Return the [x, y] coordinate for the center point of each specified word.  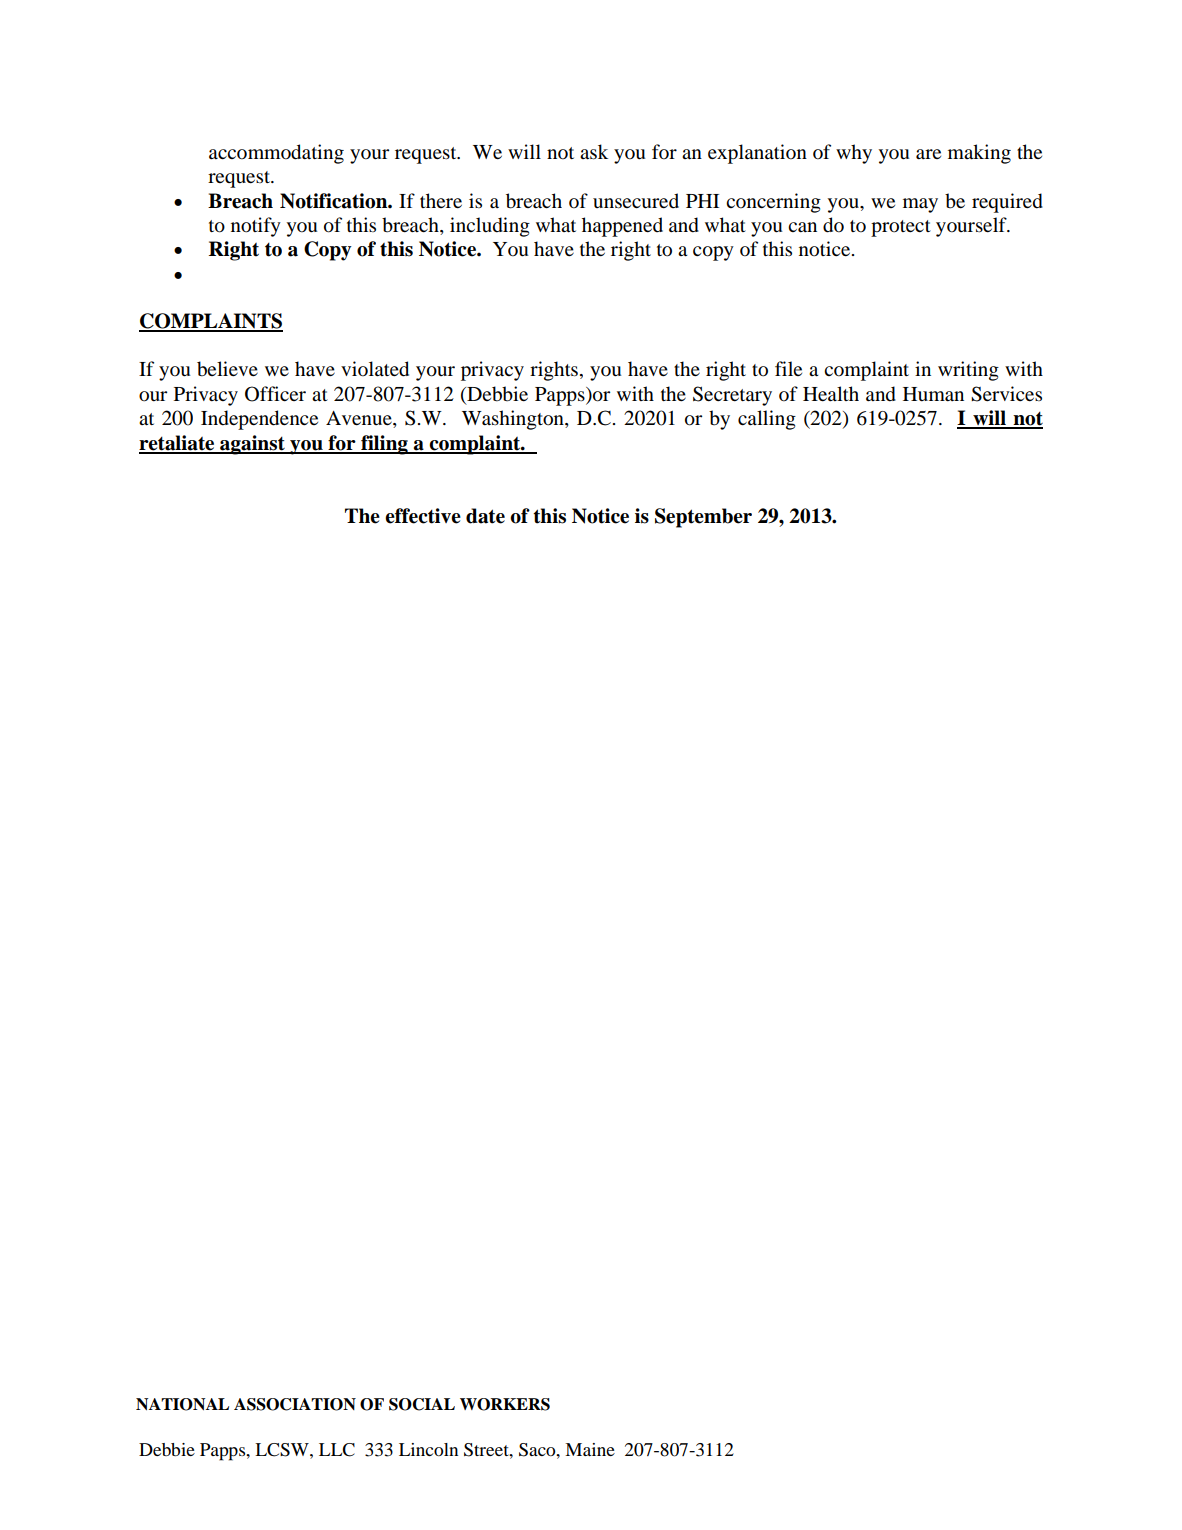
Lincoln [428, 1449]
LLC [337, 1450]
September [703, 518]
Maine [590, 1449]
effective [423, 516]
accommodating [276, 154]
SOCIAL [422, 1404]
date [485, 516]
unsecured [636, 201]
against [252, 445]
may [920, 205]
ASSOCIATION [295, 1404]
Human [933, 394]
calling [767, 420]
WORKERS [505, 1404]
